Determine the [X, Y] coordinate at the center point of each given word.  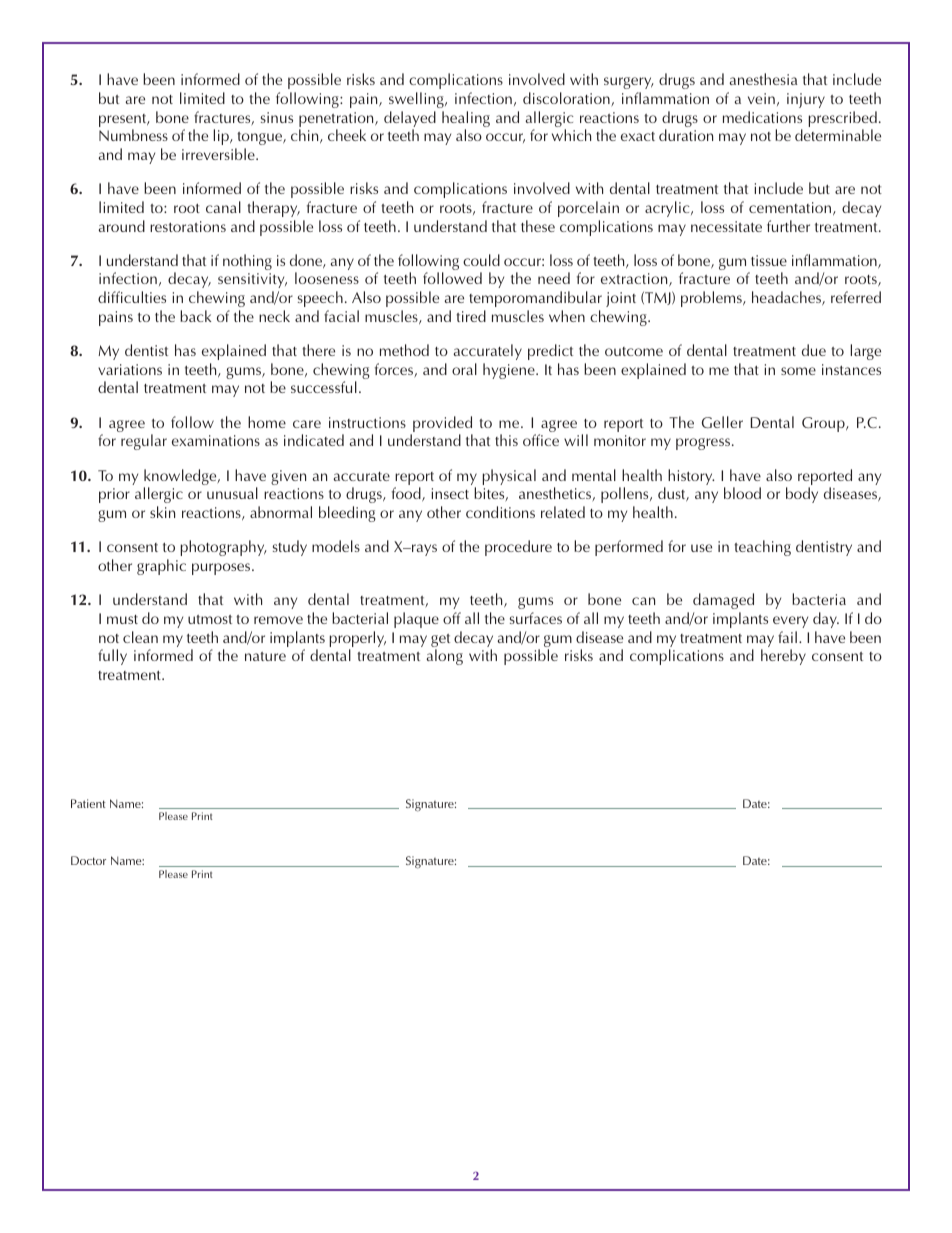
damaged [723, 601]
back [195, 316]
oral [464, 369]
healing [466, 120]
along [445, 657]
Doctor [88, 860]
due [814, 350]
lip [222, 137]
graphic [161, 567]
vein [761, 98]
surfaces [536, 618]
